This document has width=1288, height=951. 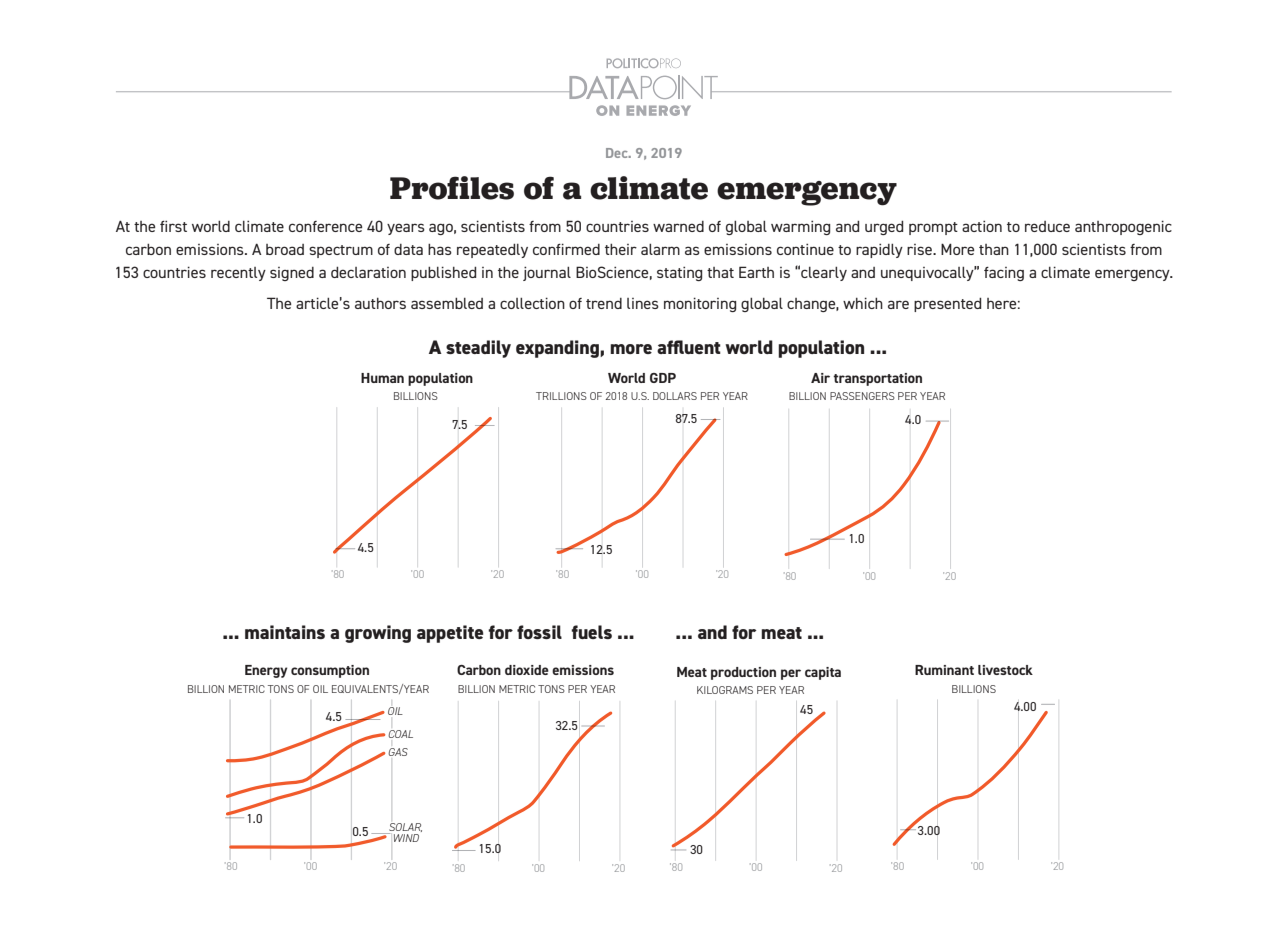 I want to click on DOLLARS, so click(x=675, y=396).
